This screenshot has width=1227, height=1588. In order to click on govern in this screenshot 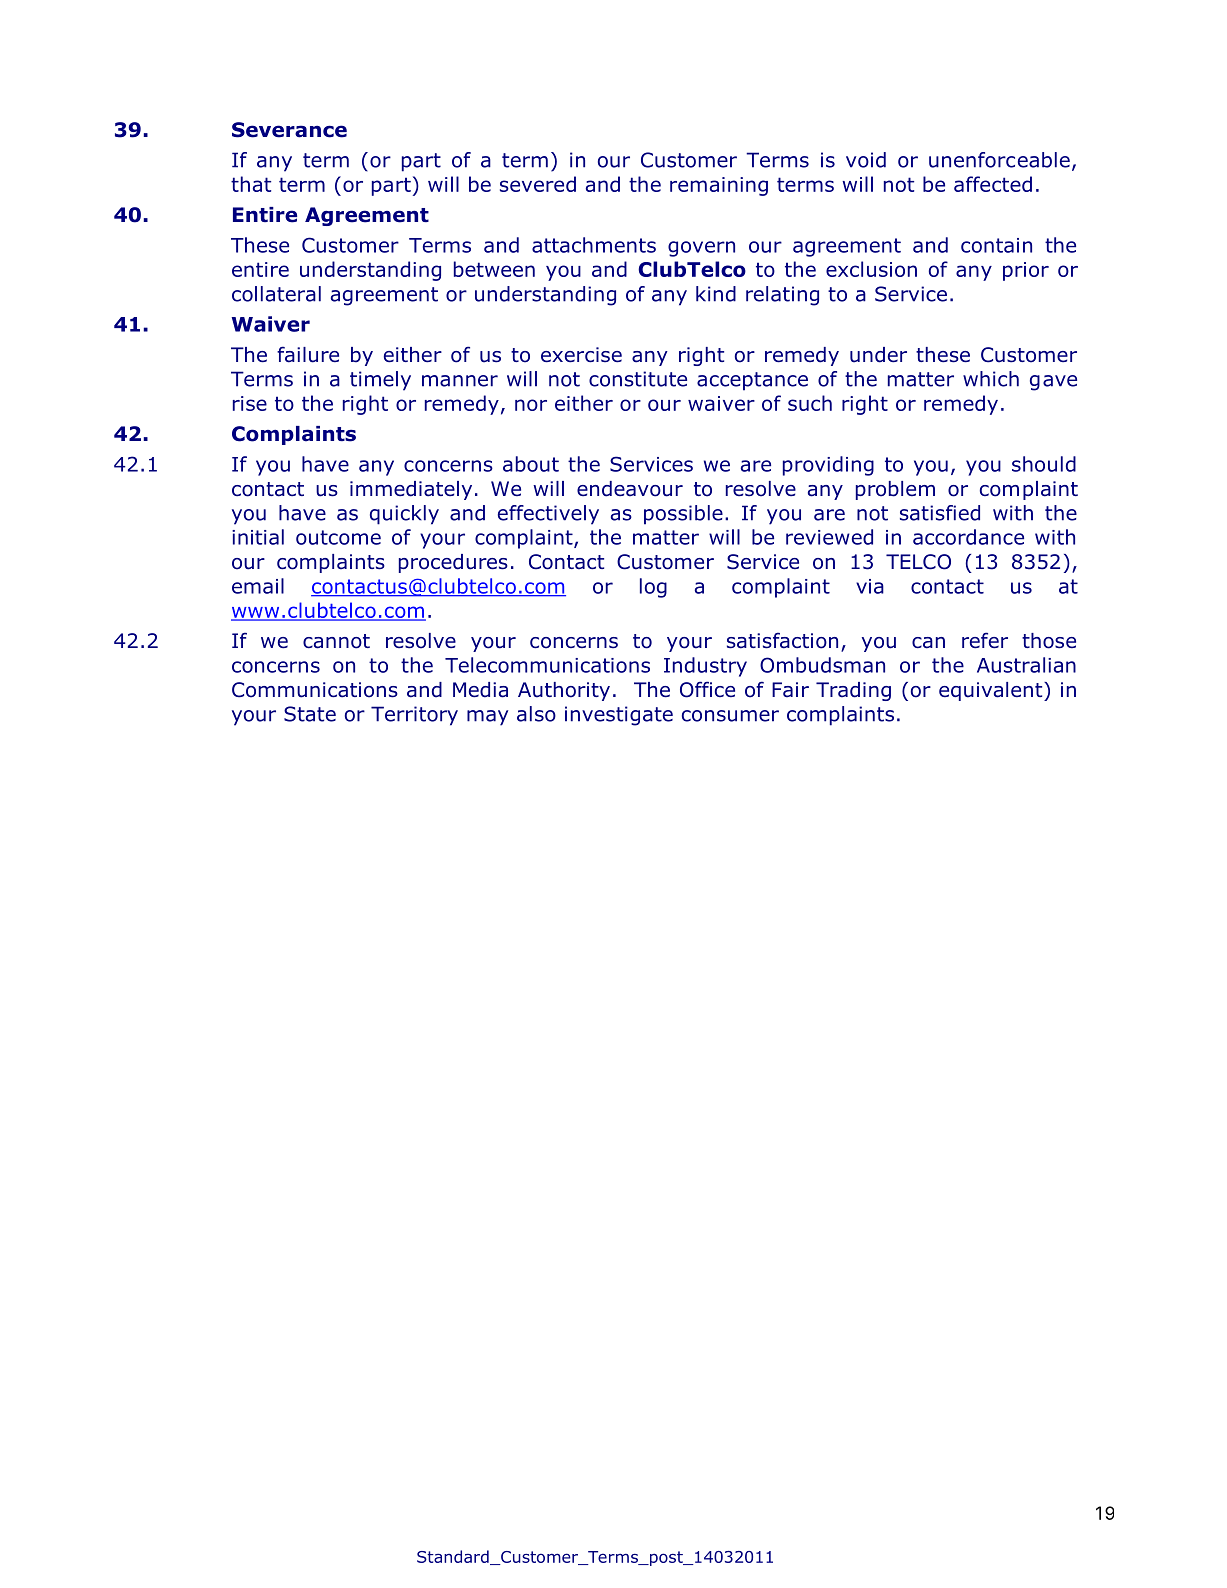, I will do `click(701, 249)`.
